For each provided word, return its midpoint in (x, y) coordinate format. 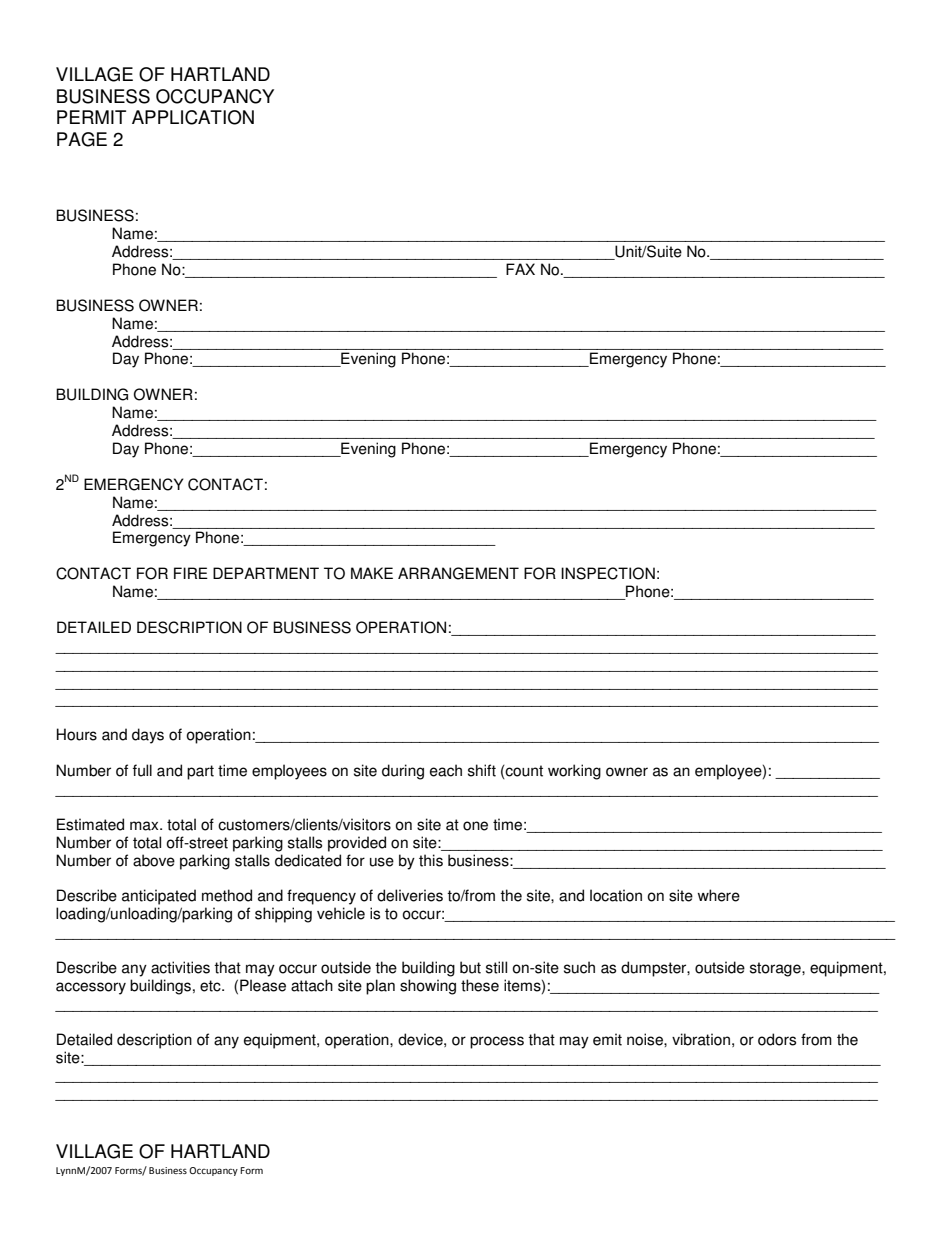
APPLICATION (193, 117)
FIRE (191, 573)
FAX (520, 269)
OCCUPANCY (215, 96)
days (148, 736)
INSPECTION (608, 573)
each (446, 770)
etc (211, 986)
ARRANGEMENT (458, 573)
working (574, 772)
